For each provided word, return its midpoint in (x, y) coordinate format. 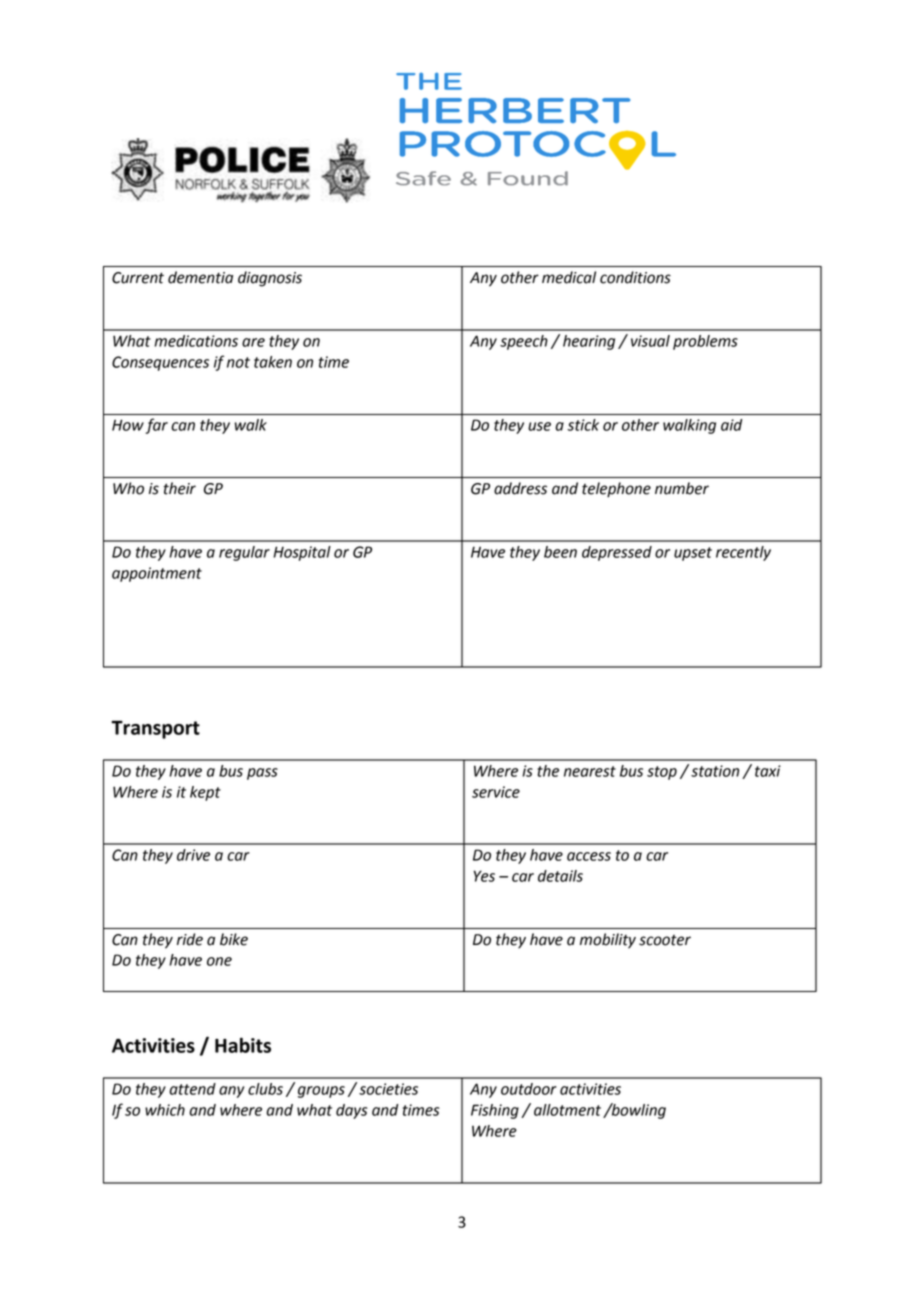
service (496, 792)
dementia (200, 277)
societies (388, 1089)
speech (524, 342)
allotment (567, 1110)
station (715, 771)
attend (192, 1089)
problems (705, 342)
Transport (155, 729)
